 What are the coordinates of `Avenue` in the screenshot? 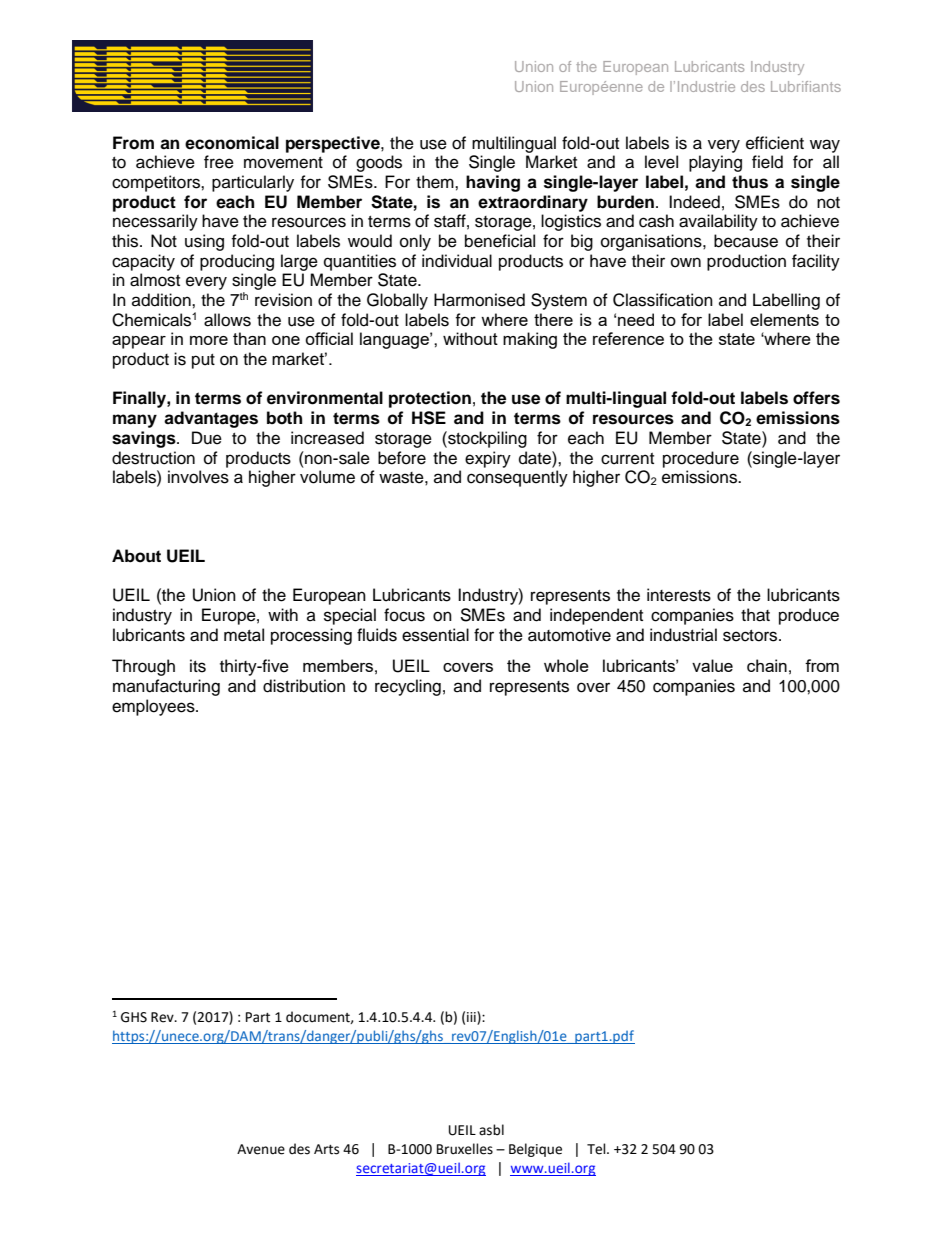 It's located at (261, 1149).
